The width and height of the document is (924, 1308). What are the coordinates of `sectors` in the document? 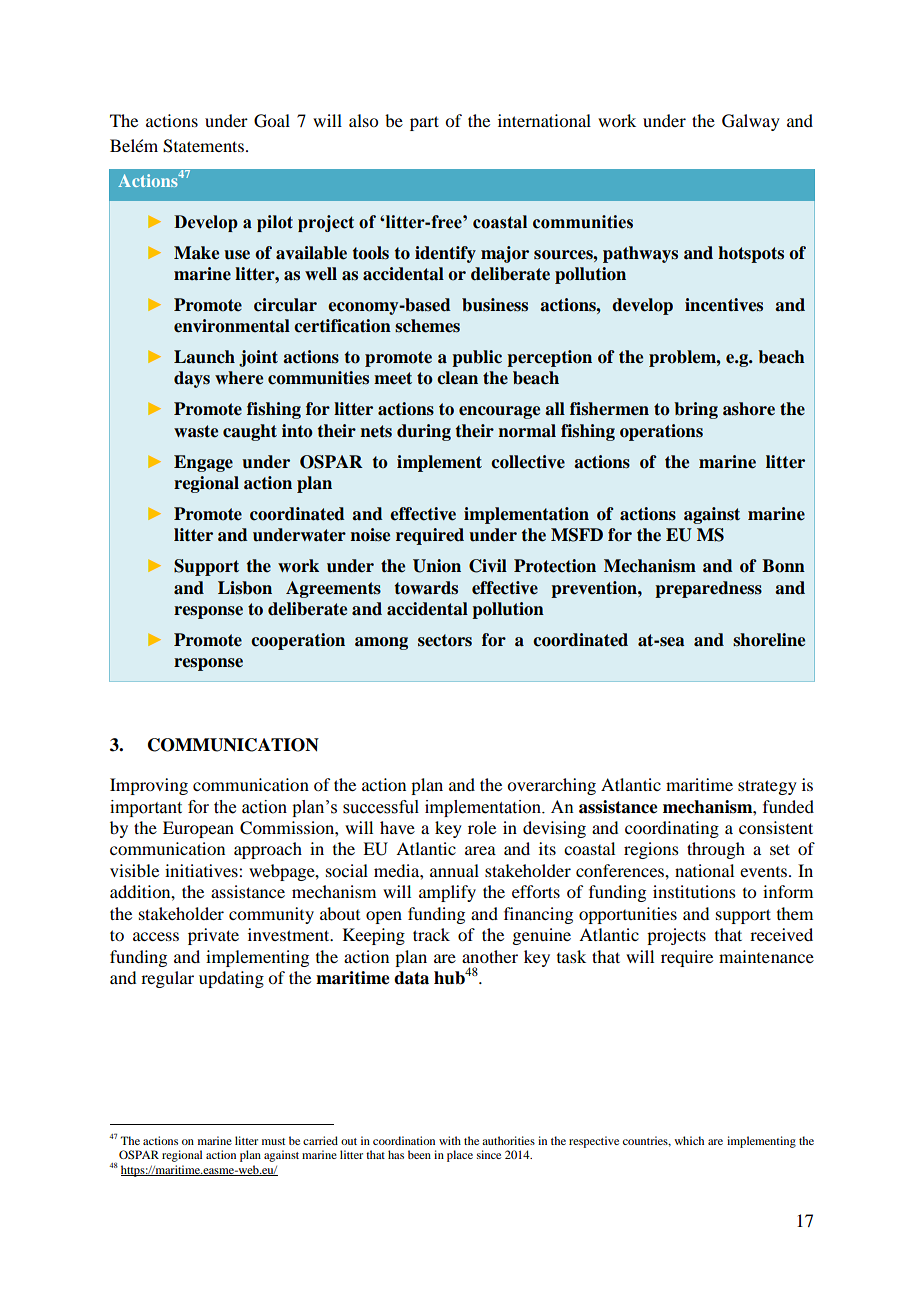 It's located at (445, 640).
